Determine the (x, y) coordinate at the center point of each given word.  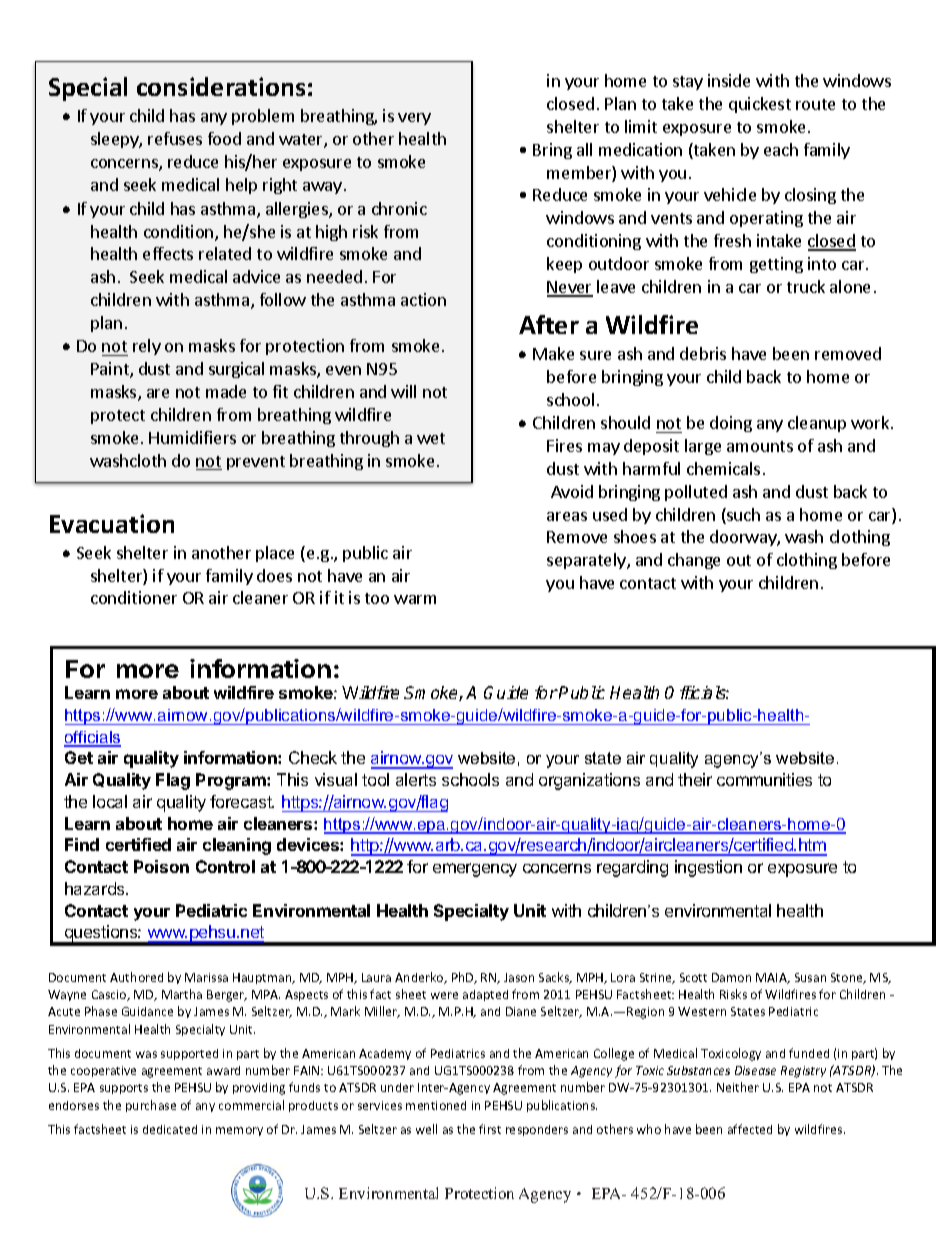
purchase (151, 1106)
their (695, 779)
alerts (416, 779)
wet (431, 438)
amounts (760, 446)
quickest (760, 105)
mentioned (436, 1105)
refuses (175, 138)
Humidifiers (192, 437)
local (110, 801)
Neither (738, 1087)
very (414, 119)
